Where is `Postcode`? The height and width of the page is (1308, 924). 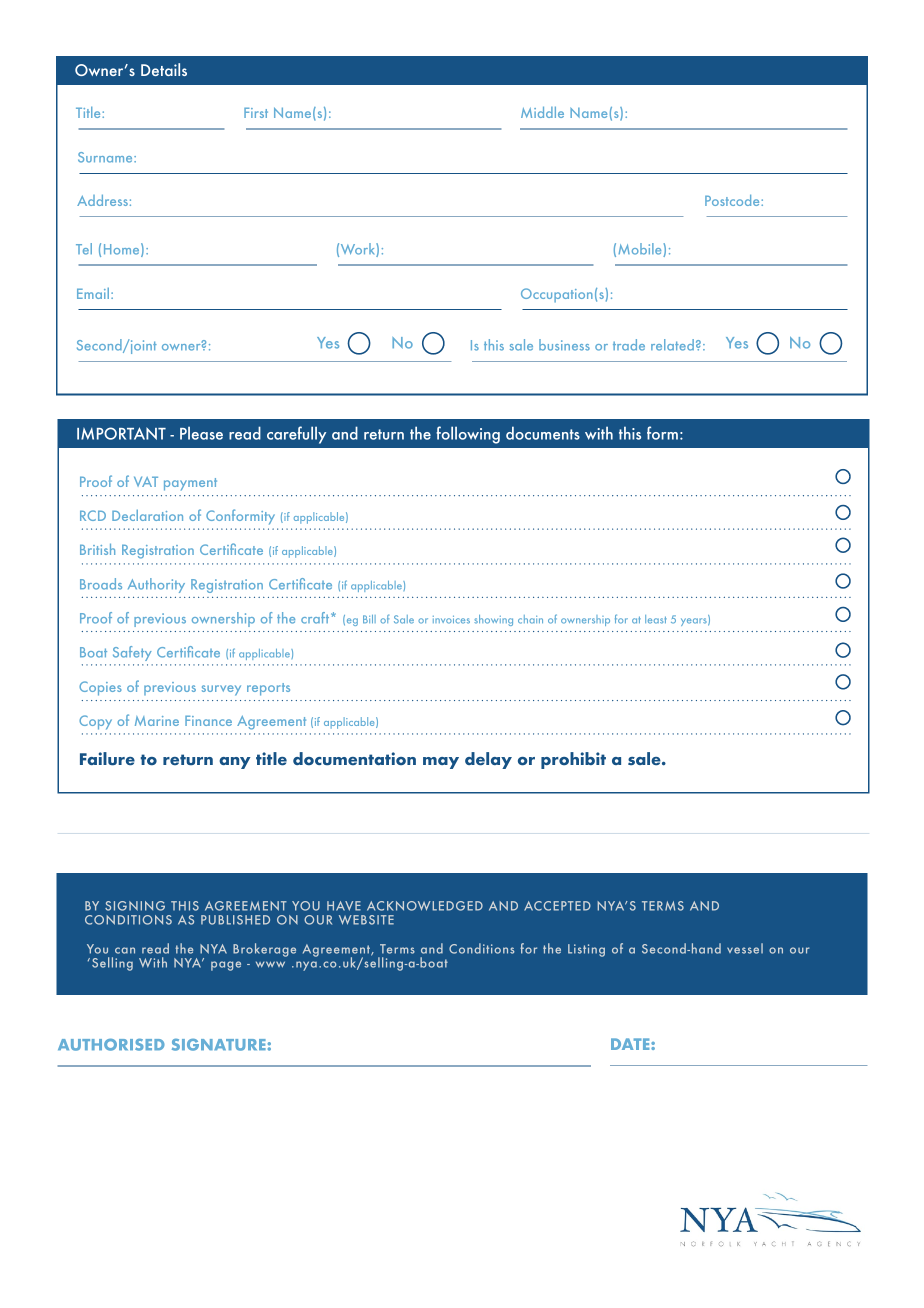
Postcode is located at coordinates (733, 200).
